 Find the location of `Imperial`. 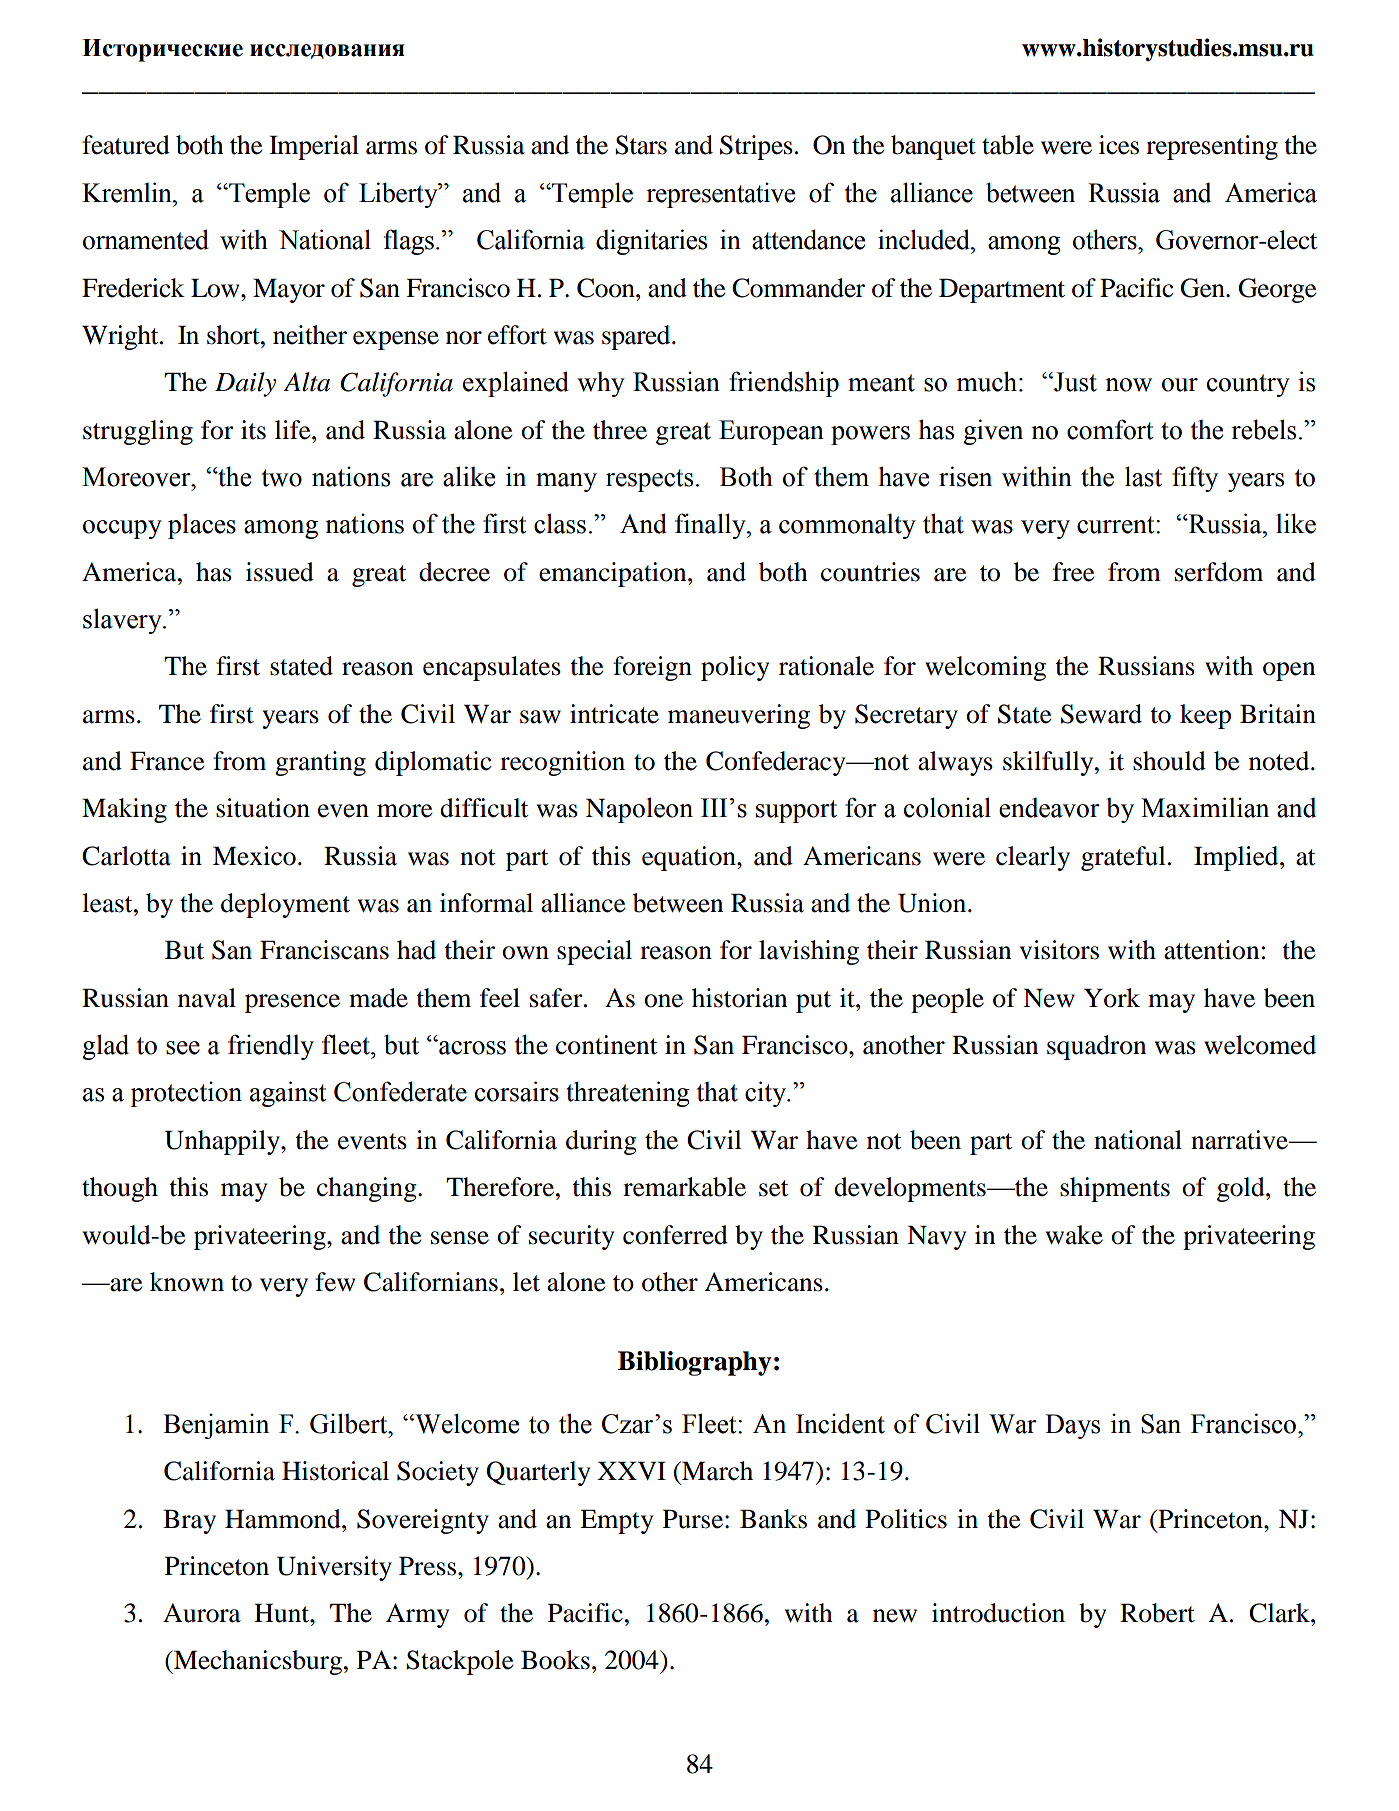

Imperial is located at coordinates (314, 147).
